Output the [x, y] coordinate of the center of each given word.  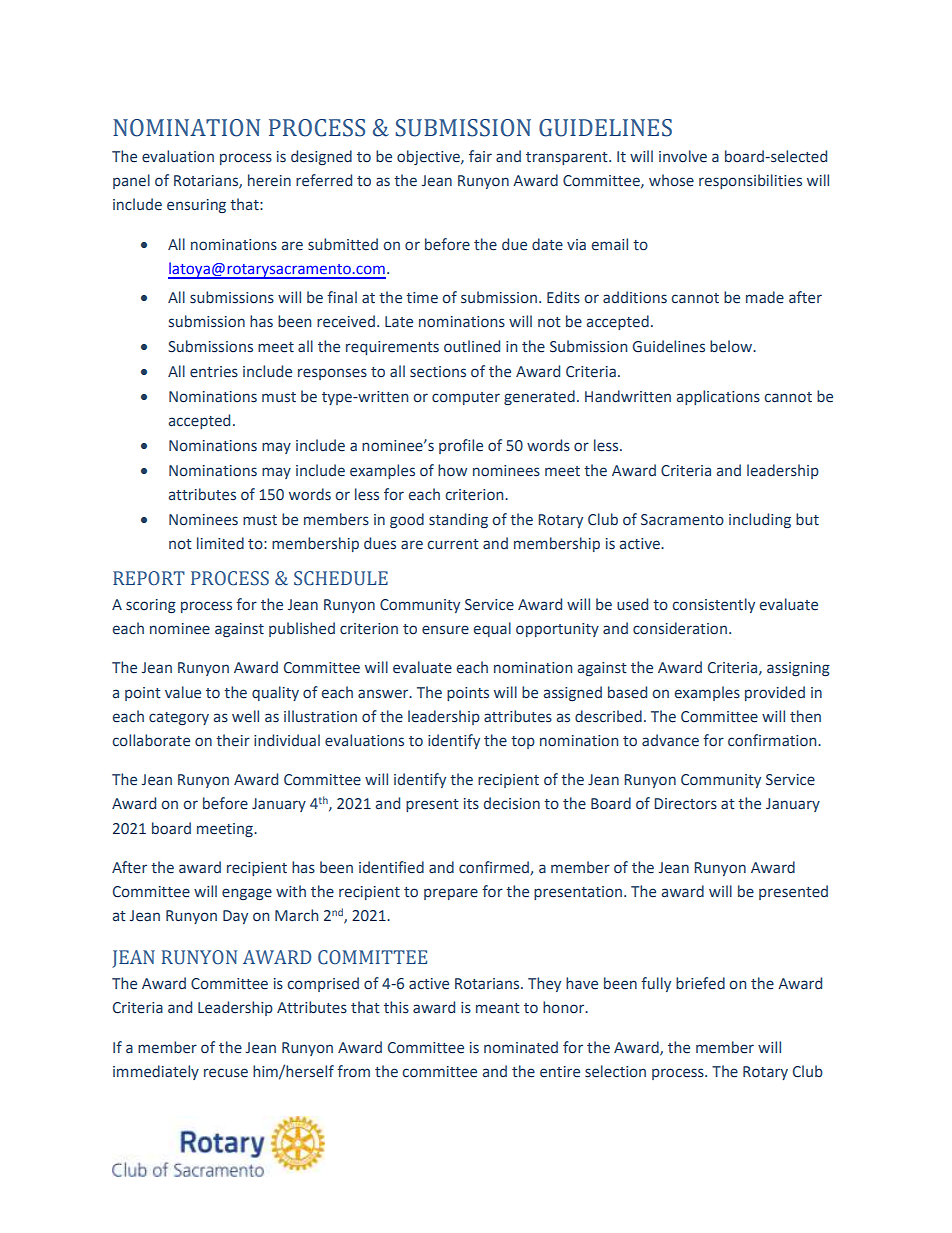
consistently [713, 605]
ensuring [196, 206]
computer [466, 398]
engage [247, 894]
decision [512, 803]
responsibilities [750, 181]
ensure [445, 630]
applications [718, 397]
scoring [151, 606]
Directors [685, 804]
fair [480, 156]
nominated [521, 1047]
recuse [226, 1073]
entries [214, 372]
